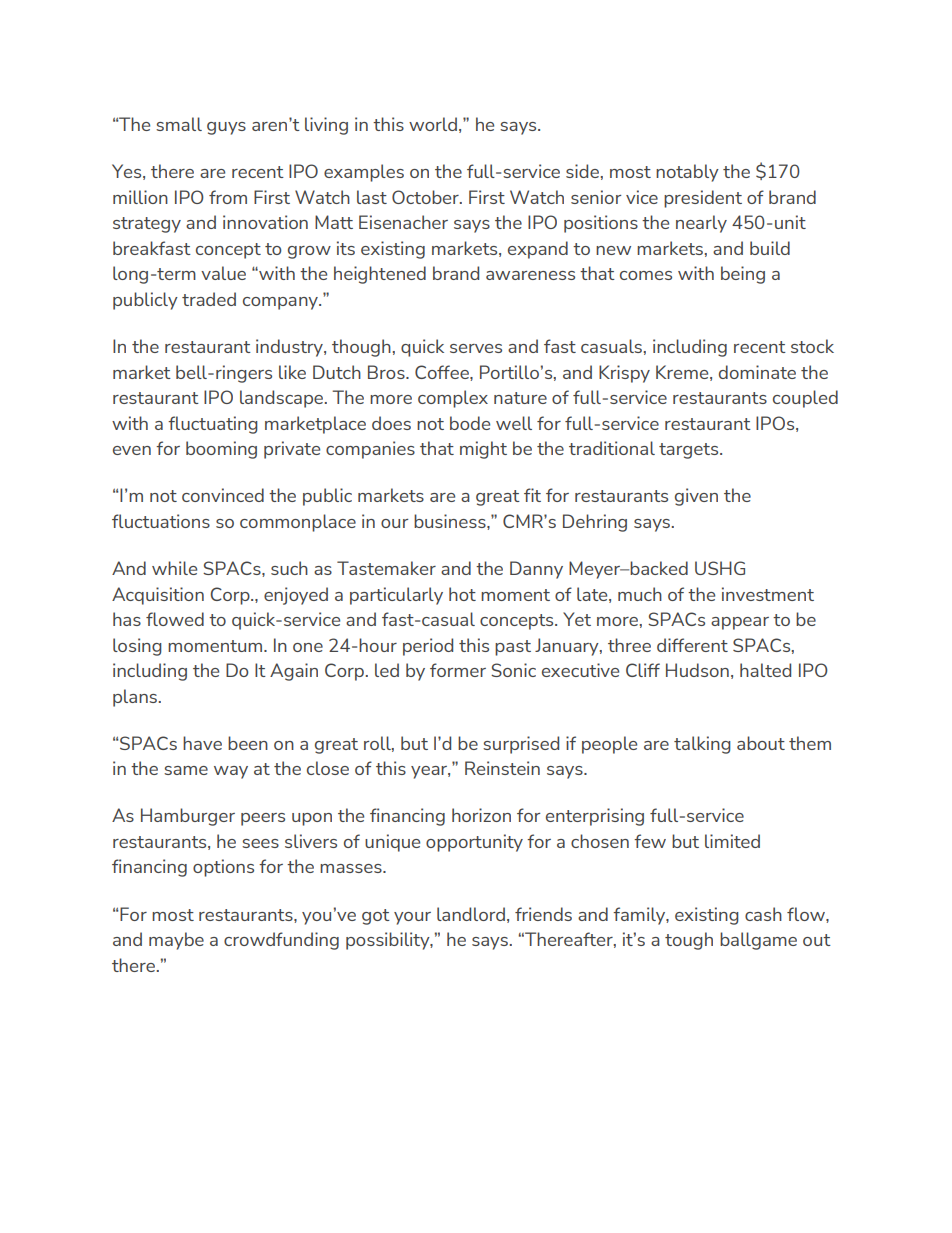  What do you see at coordinates (458, 670) in the screenshot?
I see `former` at bounding box center [458, 670].
